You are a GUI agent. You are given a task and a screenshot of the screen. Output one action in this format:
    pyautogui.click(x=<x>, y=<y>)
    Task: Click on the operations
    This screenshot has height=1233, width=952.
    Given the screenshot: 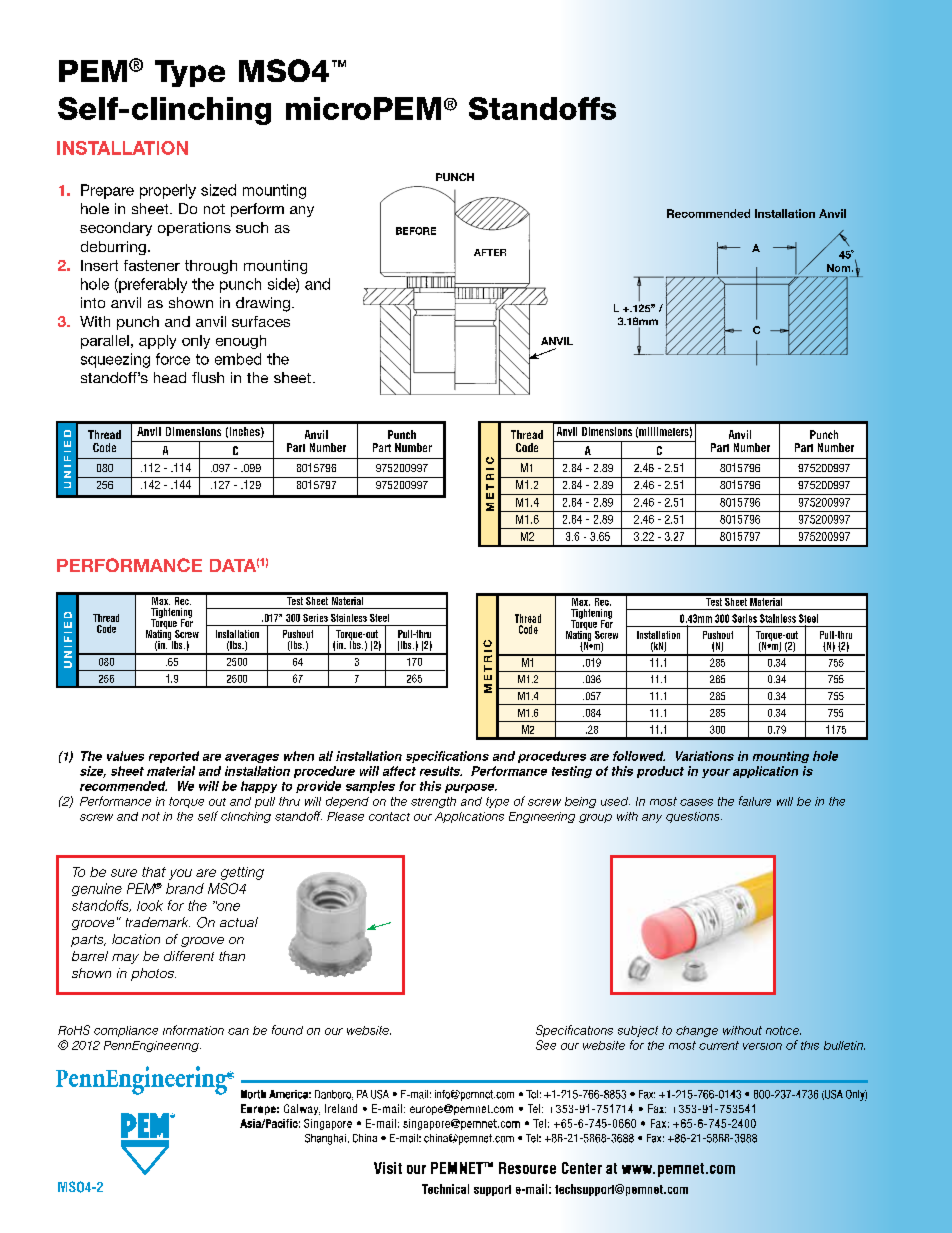 What is the action you would take?
    pyautogui.click(x=194, y=229)
